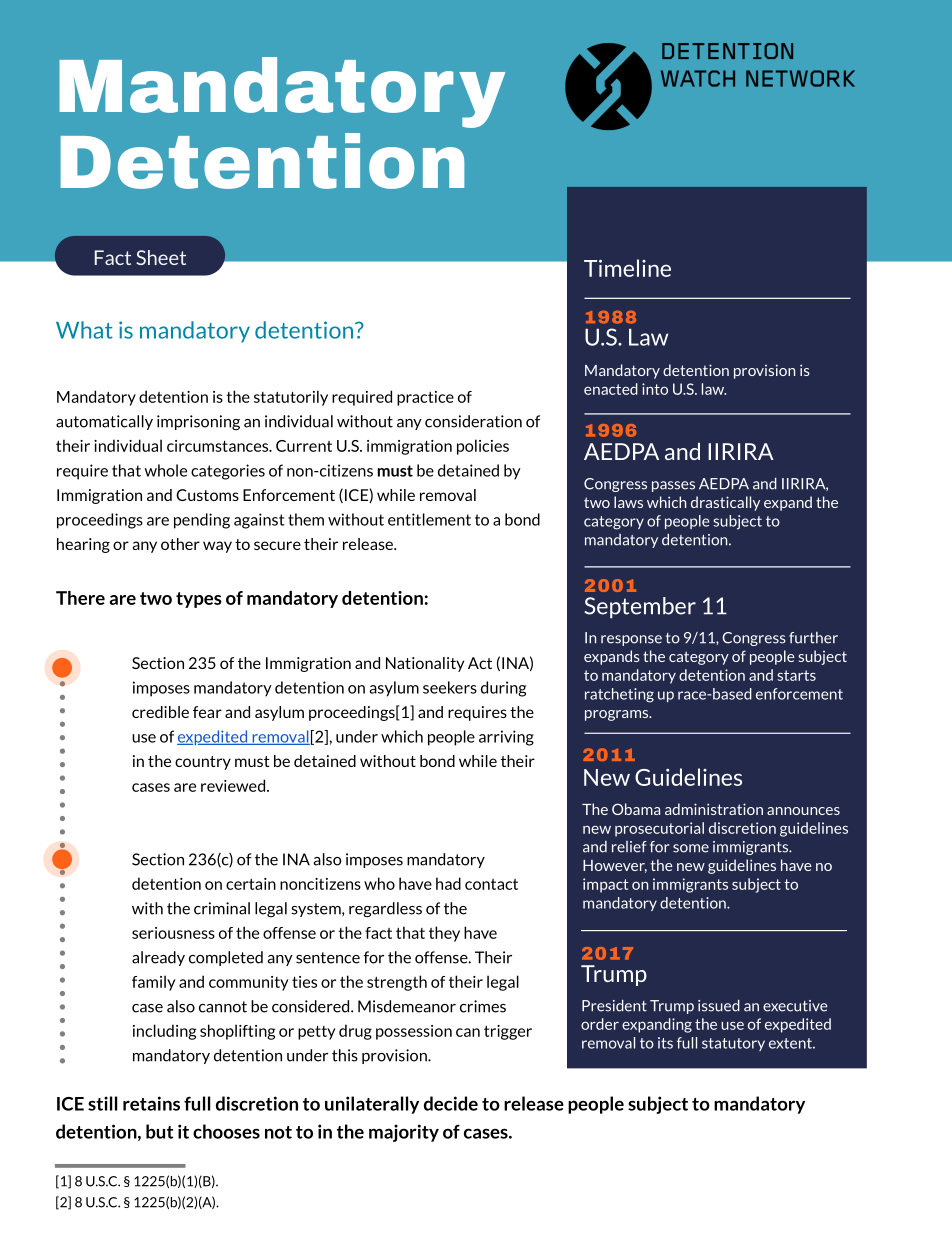  I want to click on credible, so click(160, 712).
